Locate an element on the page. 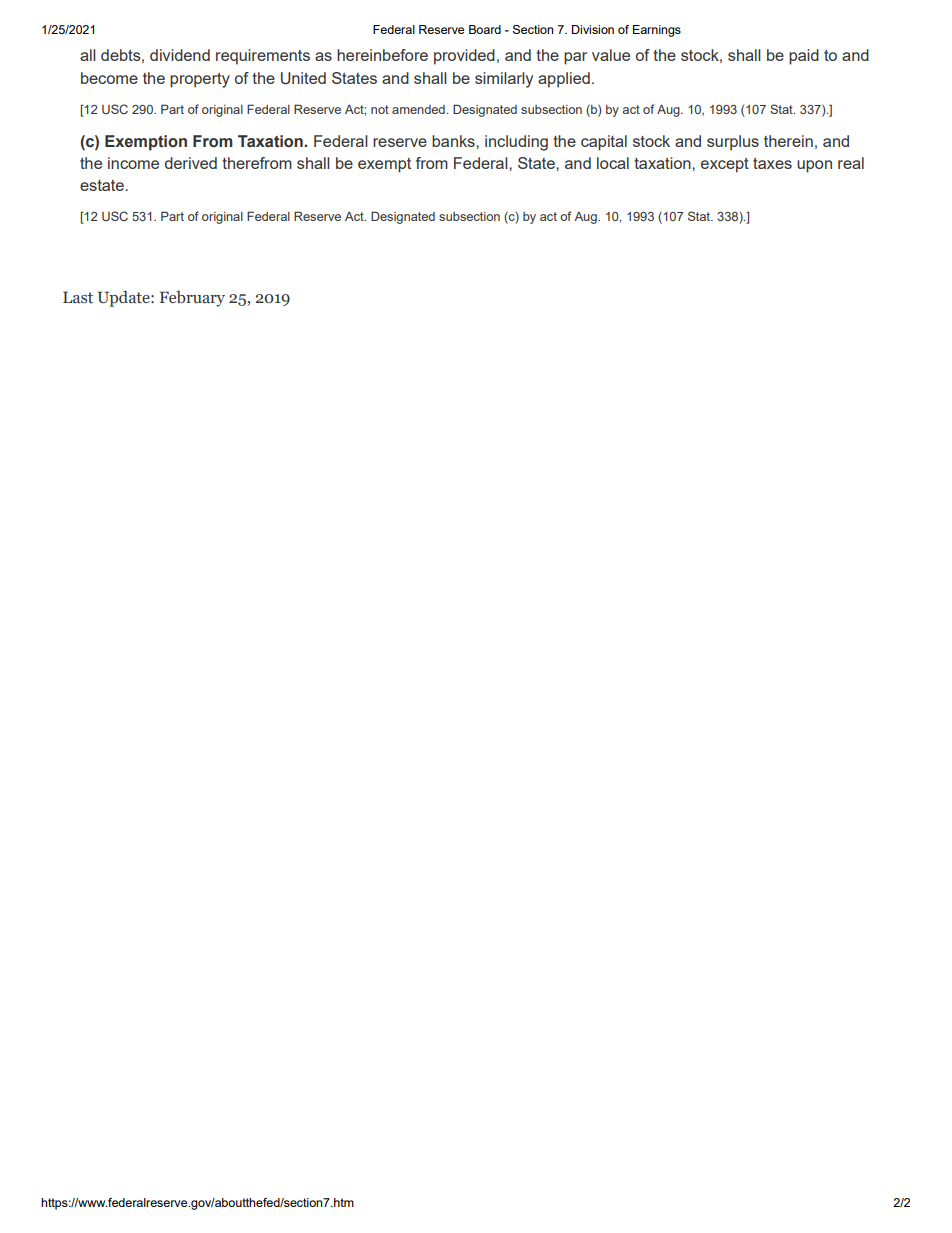  including is located at coordinates (516, 143).
